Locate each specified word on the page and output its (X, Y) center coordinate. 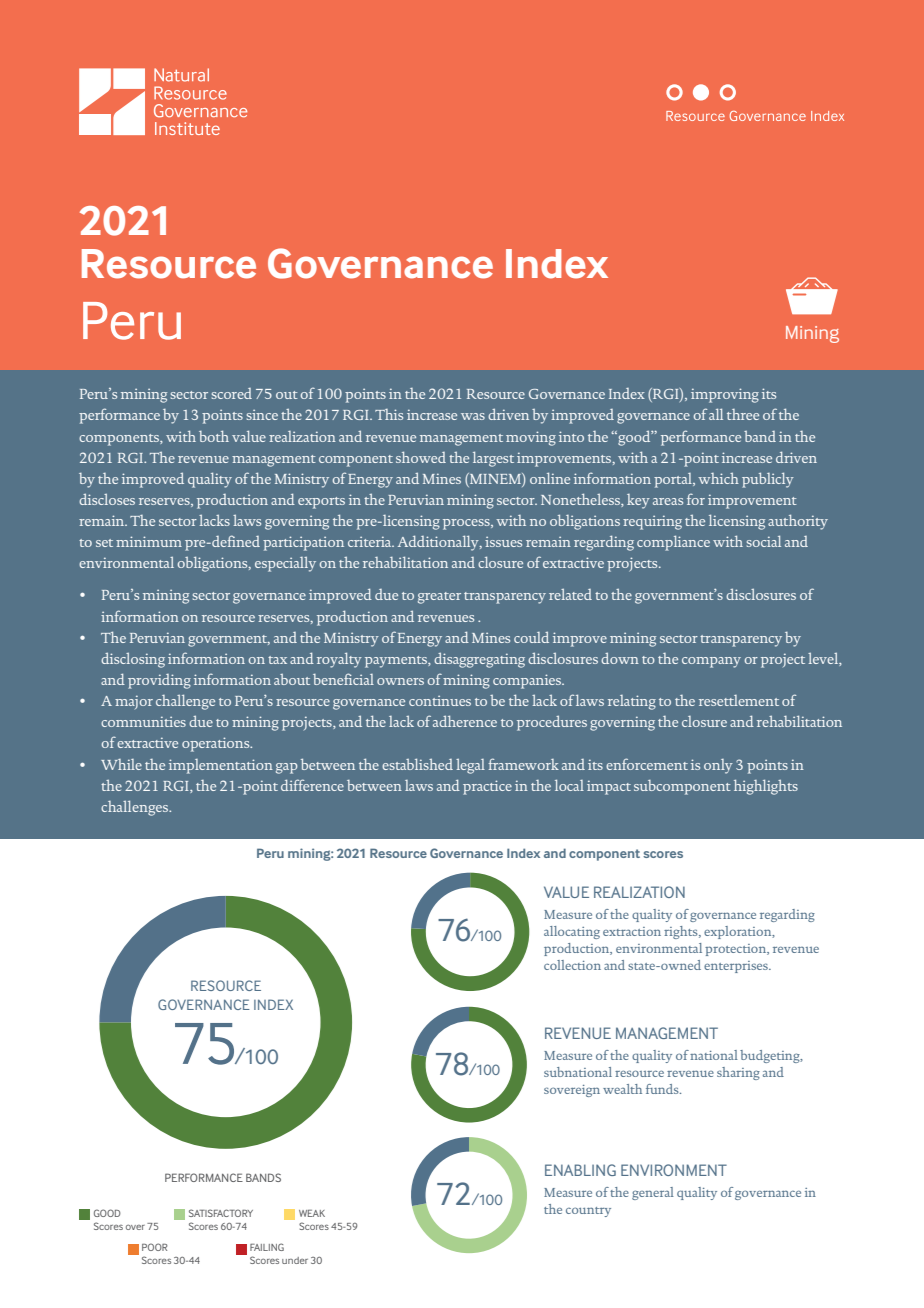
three (743, 414)
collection (572, 965)
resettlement (739, 700)
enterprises (737, 967)
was (473, 416)
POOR (155, 1247)
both (214, 436)
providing (159, 681)
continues (440, 701)
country (588, 1212)
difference (312, 785)
